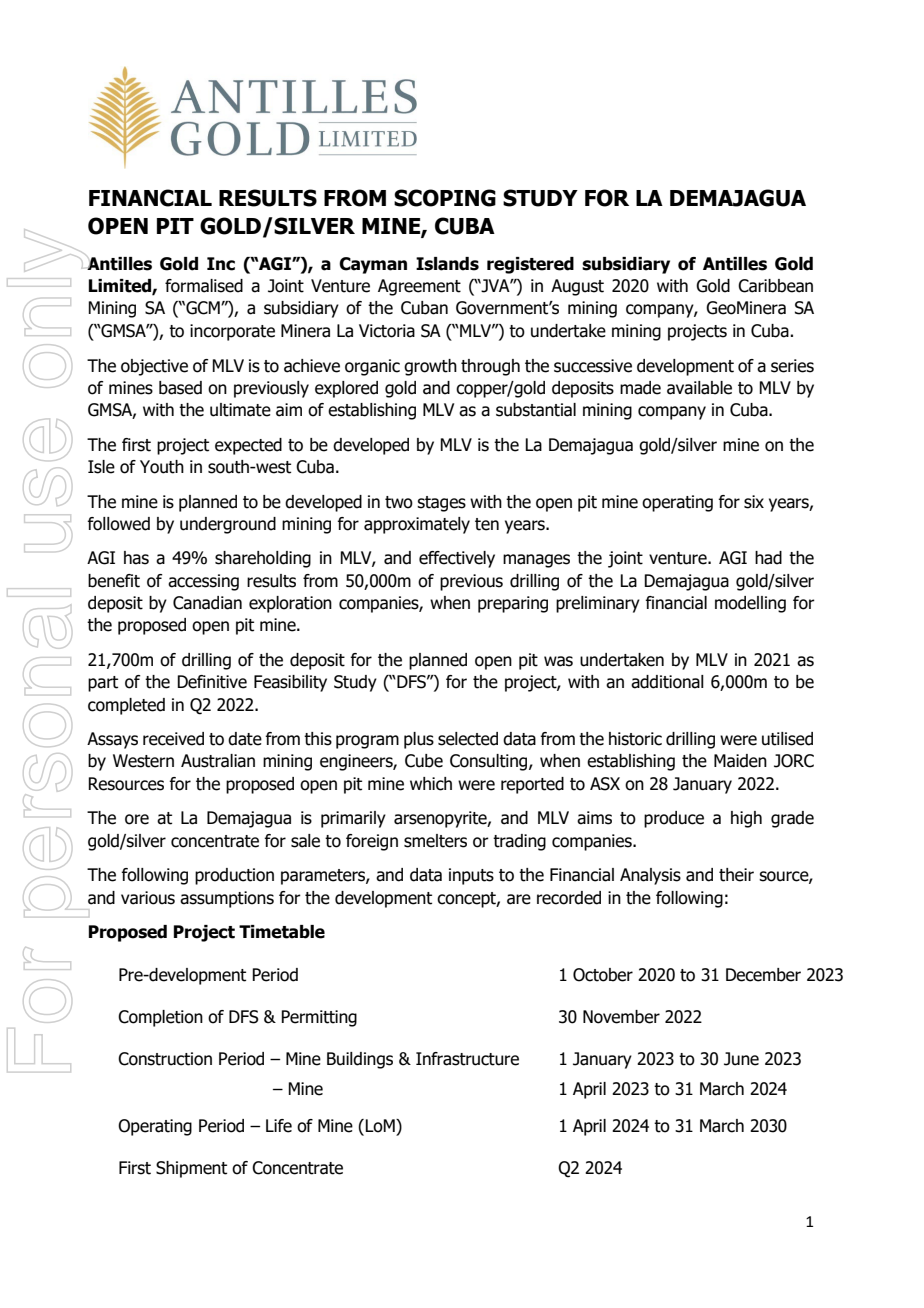  I want to click on selected, so click(468, 739).
